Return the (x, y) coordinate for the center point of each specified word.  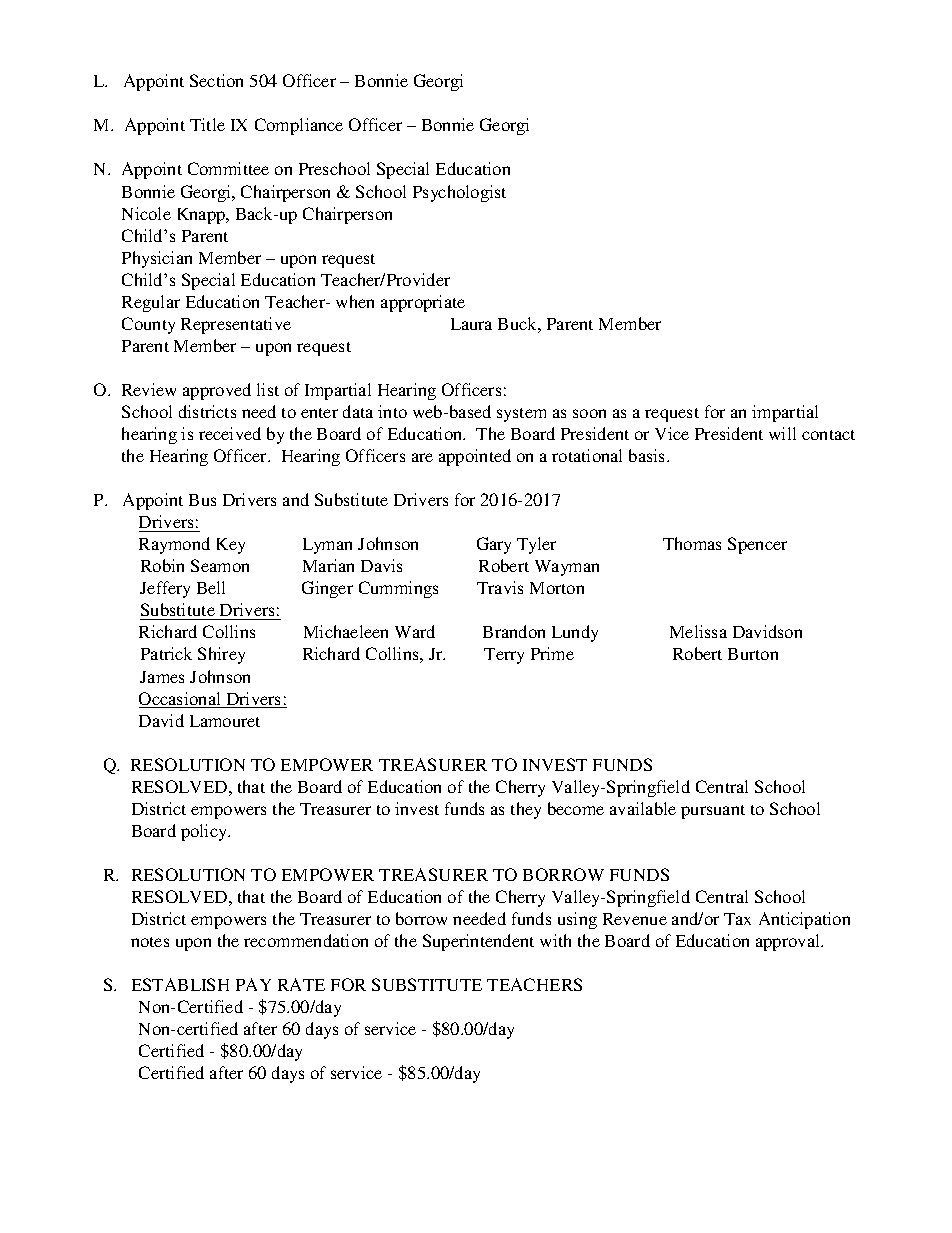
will (782, 433)
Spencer (757, 545)
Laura (471, 324)
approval (789, 942)
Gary (494, 545)
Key (231, 546)
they (526, 810)
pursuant (713, 812)
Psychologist (459, 193)
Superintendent (478, 942)
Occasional (181, 700)
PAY (253, 984)
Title (207, 124)
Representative (236, 325)
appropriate (423, 303)
